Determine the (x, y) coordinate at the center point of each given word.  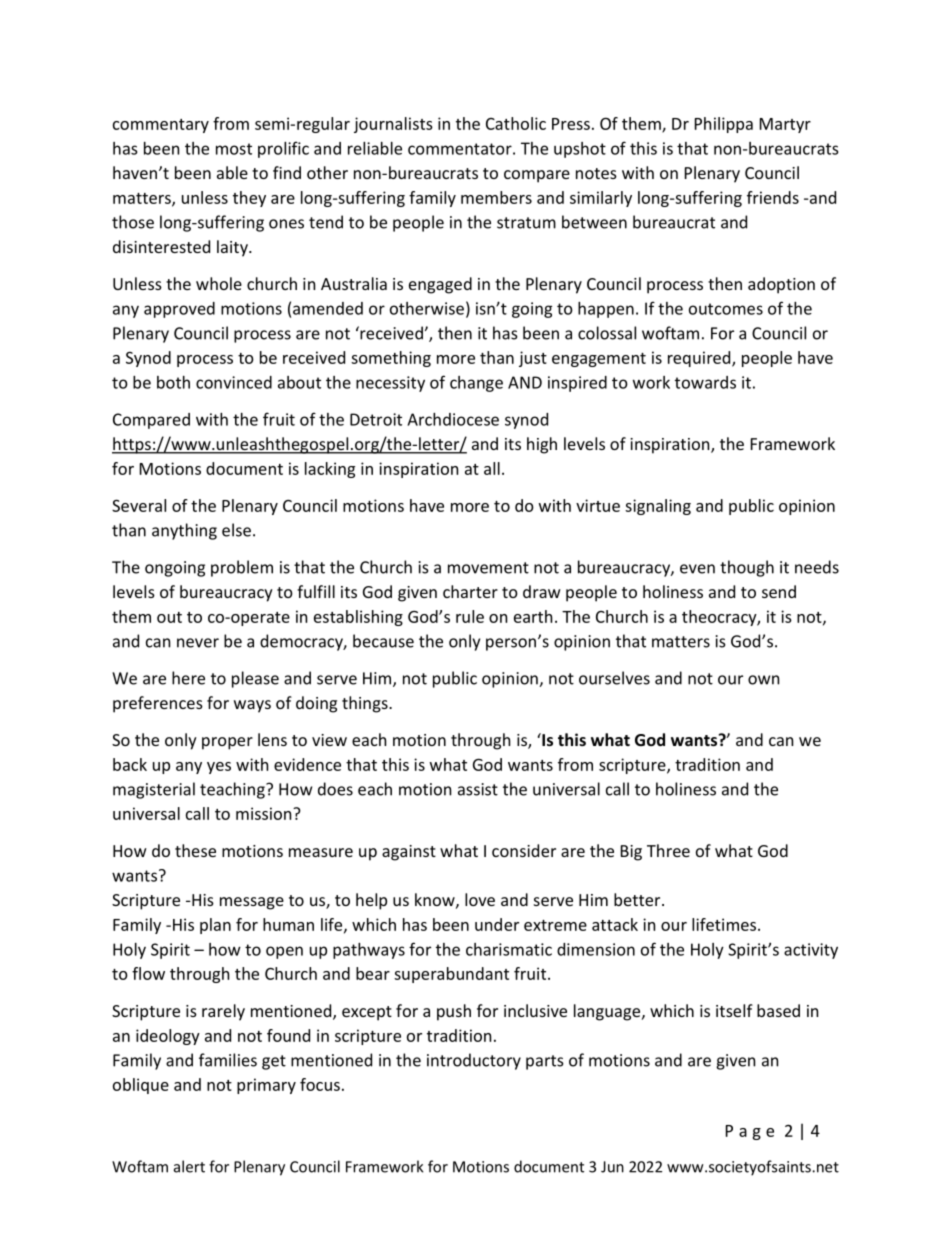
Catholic (516, 123)
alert (189, 1166)
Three (668, 850)
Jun (612, 1167)
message (252, 903)
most (234, 149)
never (198, 643)
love (480, 899)
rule (470, 616)
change (476, 384)
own (763, 680)
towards (705, 382)
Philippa (724, 125)
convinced (234, 382)
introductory (474, 1061)
